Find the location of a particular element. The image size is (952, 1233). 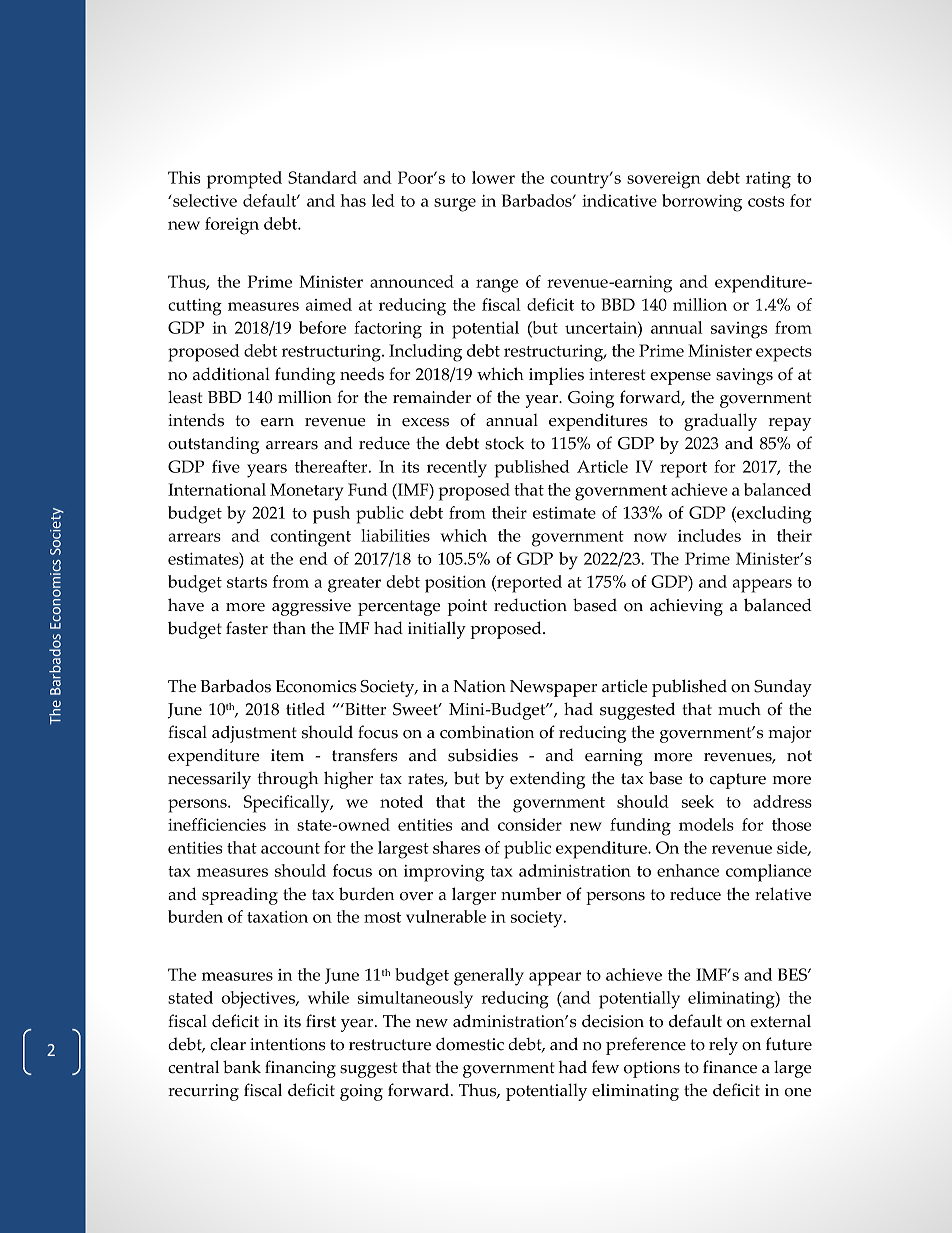

faster is located at coordinates (247, 628).
